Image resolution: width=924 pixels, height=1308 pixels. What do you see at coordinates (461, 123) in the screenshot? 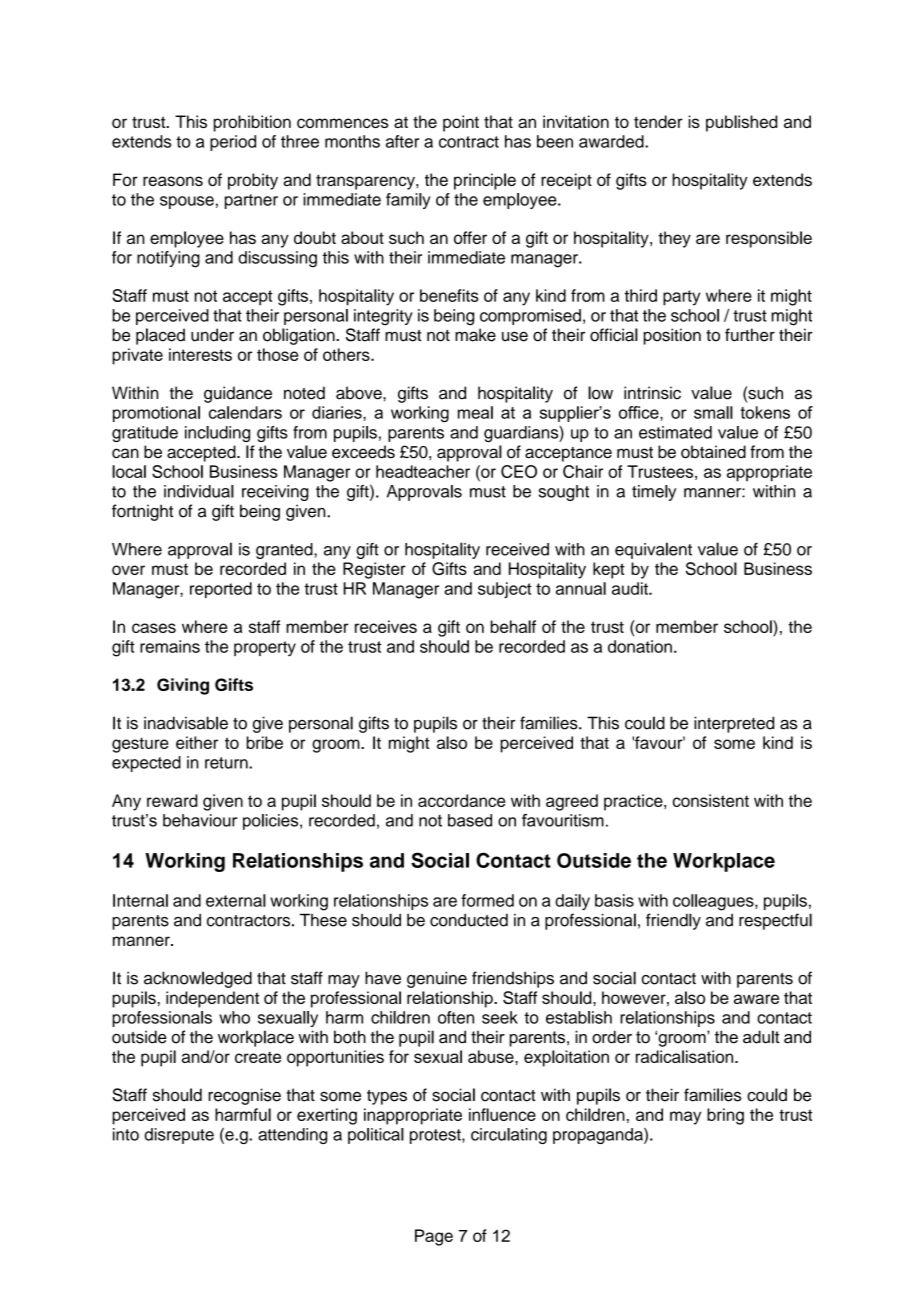
I see `point` at bounding box center [461, 123].
